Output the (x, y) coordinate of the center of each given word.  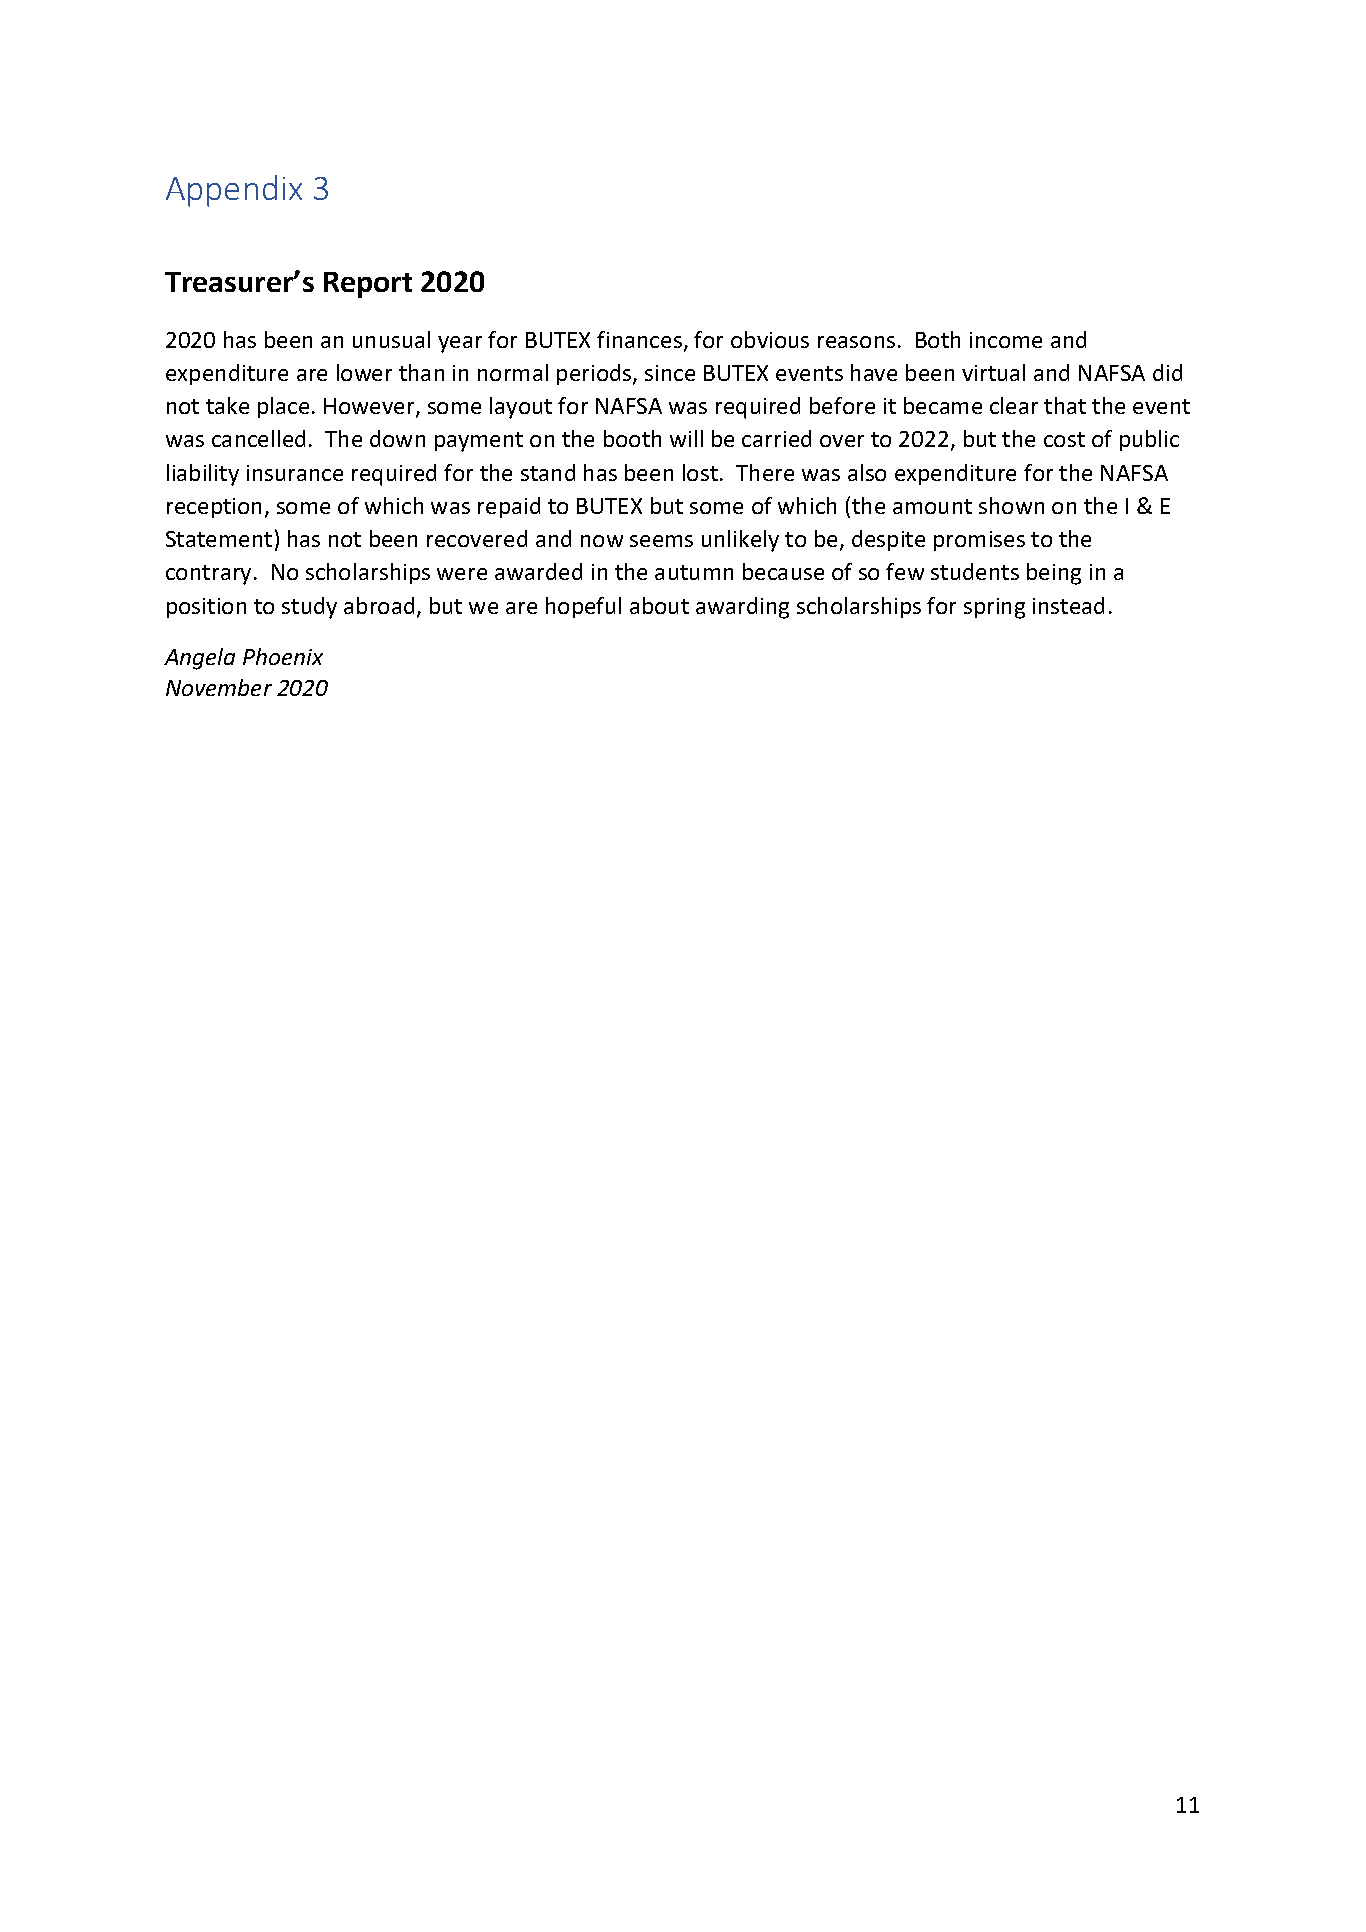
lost (700, 472)
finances (641, 341)
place (283, 407)
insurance (295, 473)
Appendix (234, 191)
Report (368, 285)
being (1054, 574)
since (670, 373)
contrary (208, 575)
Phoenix (283, 656)
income (1006, 340)
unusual (391, 339)
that (1065, 405)
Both (938, 339)
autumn (694, 572)
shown (1011, 505)
